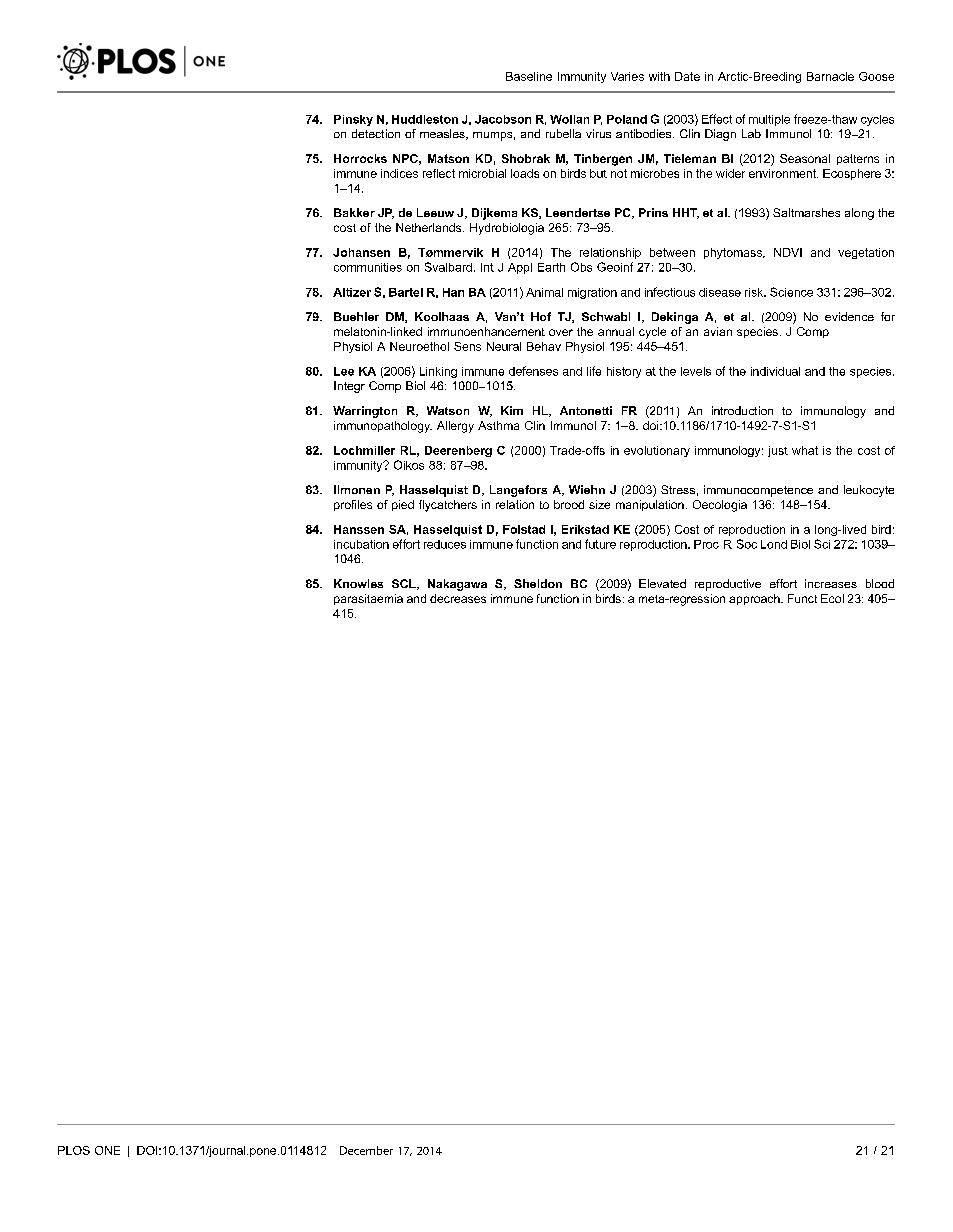  What do you see at coordinates (769, 120) in the screenshot?
I see `multiple` at bounding box center [769, 120].
